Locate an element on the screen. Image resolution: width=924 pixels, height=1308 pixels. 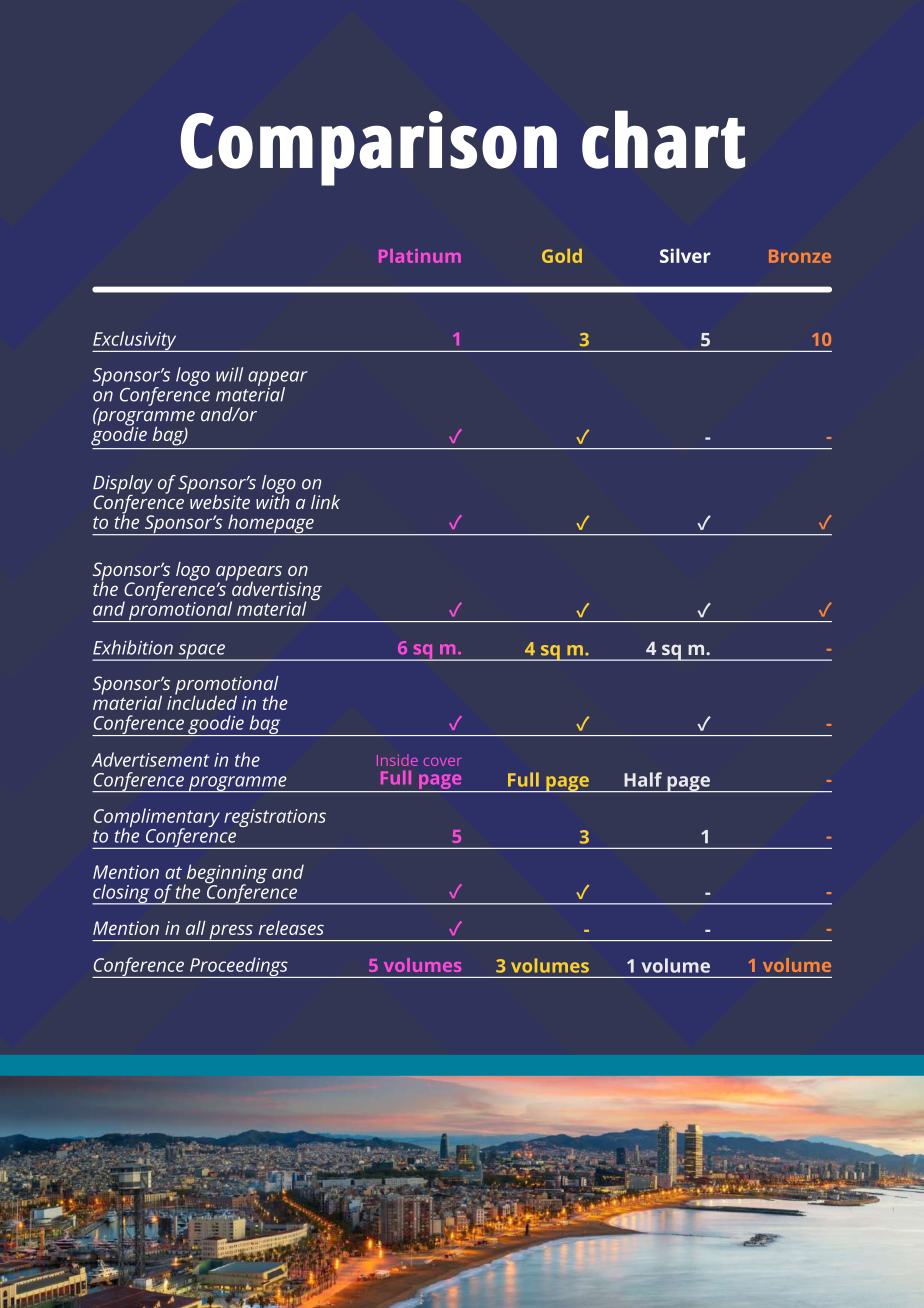
Bronze is located at coordinates (800, 256).
